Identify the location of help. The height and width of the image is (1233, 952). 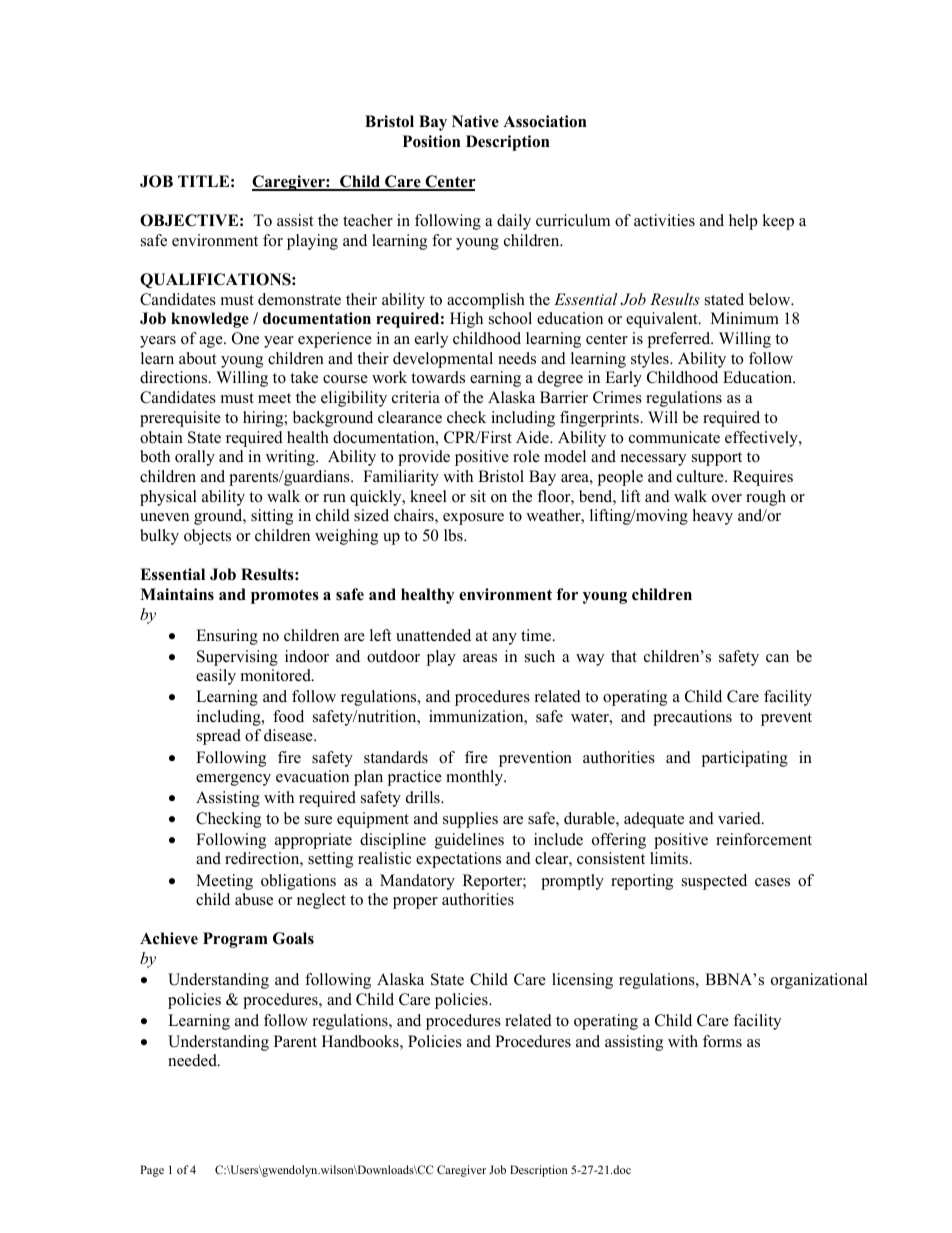
(743, 222).
